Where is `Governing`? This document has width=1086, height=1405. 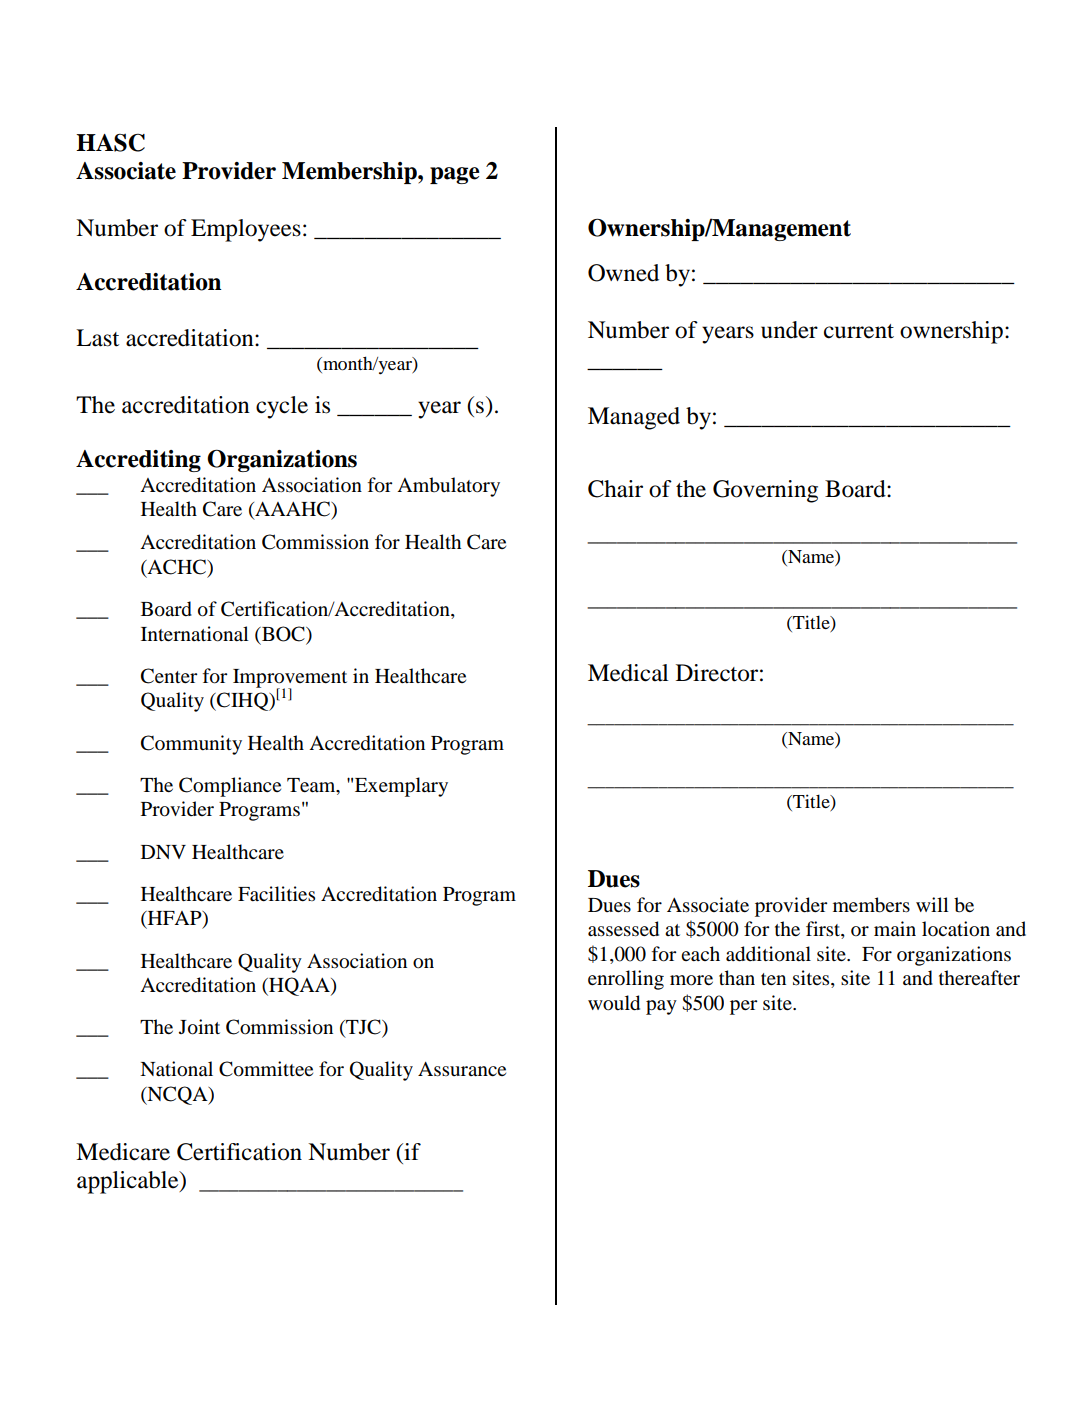
Governing is located at coordinates (765, 491).
